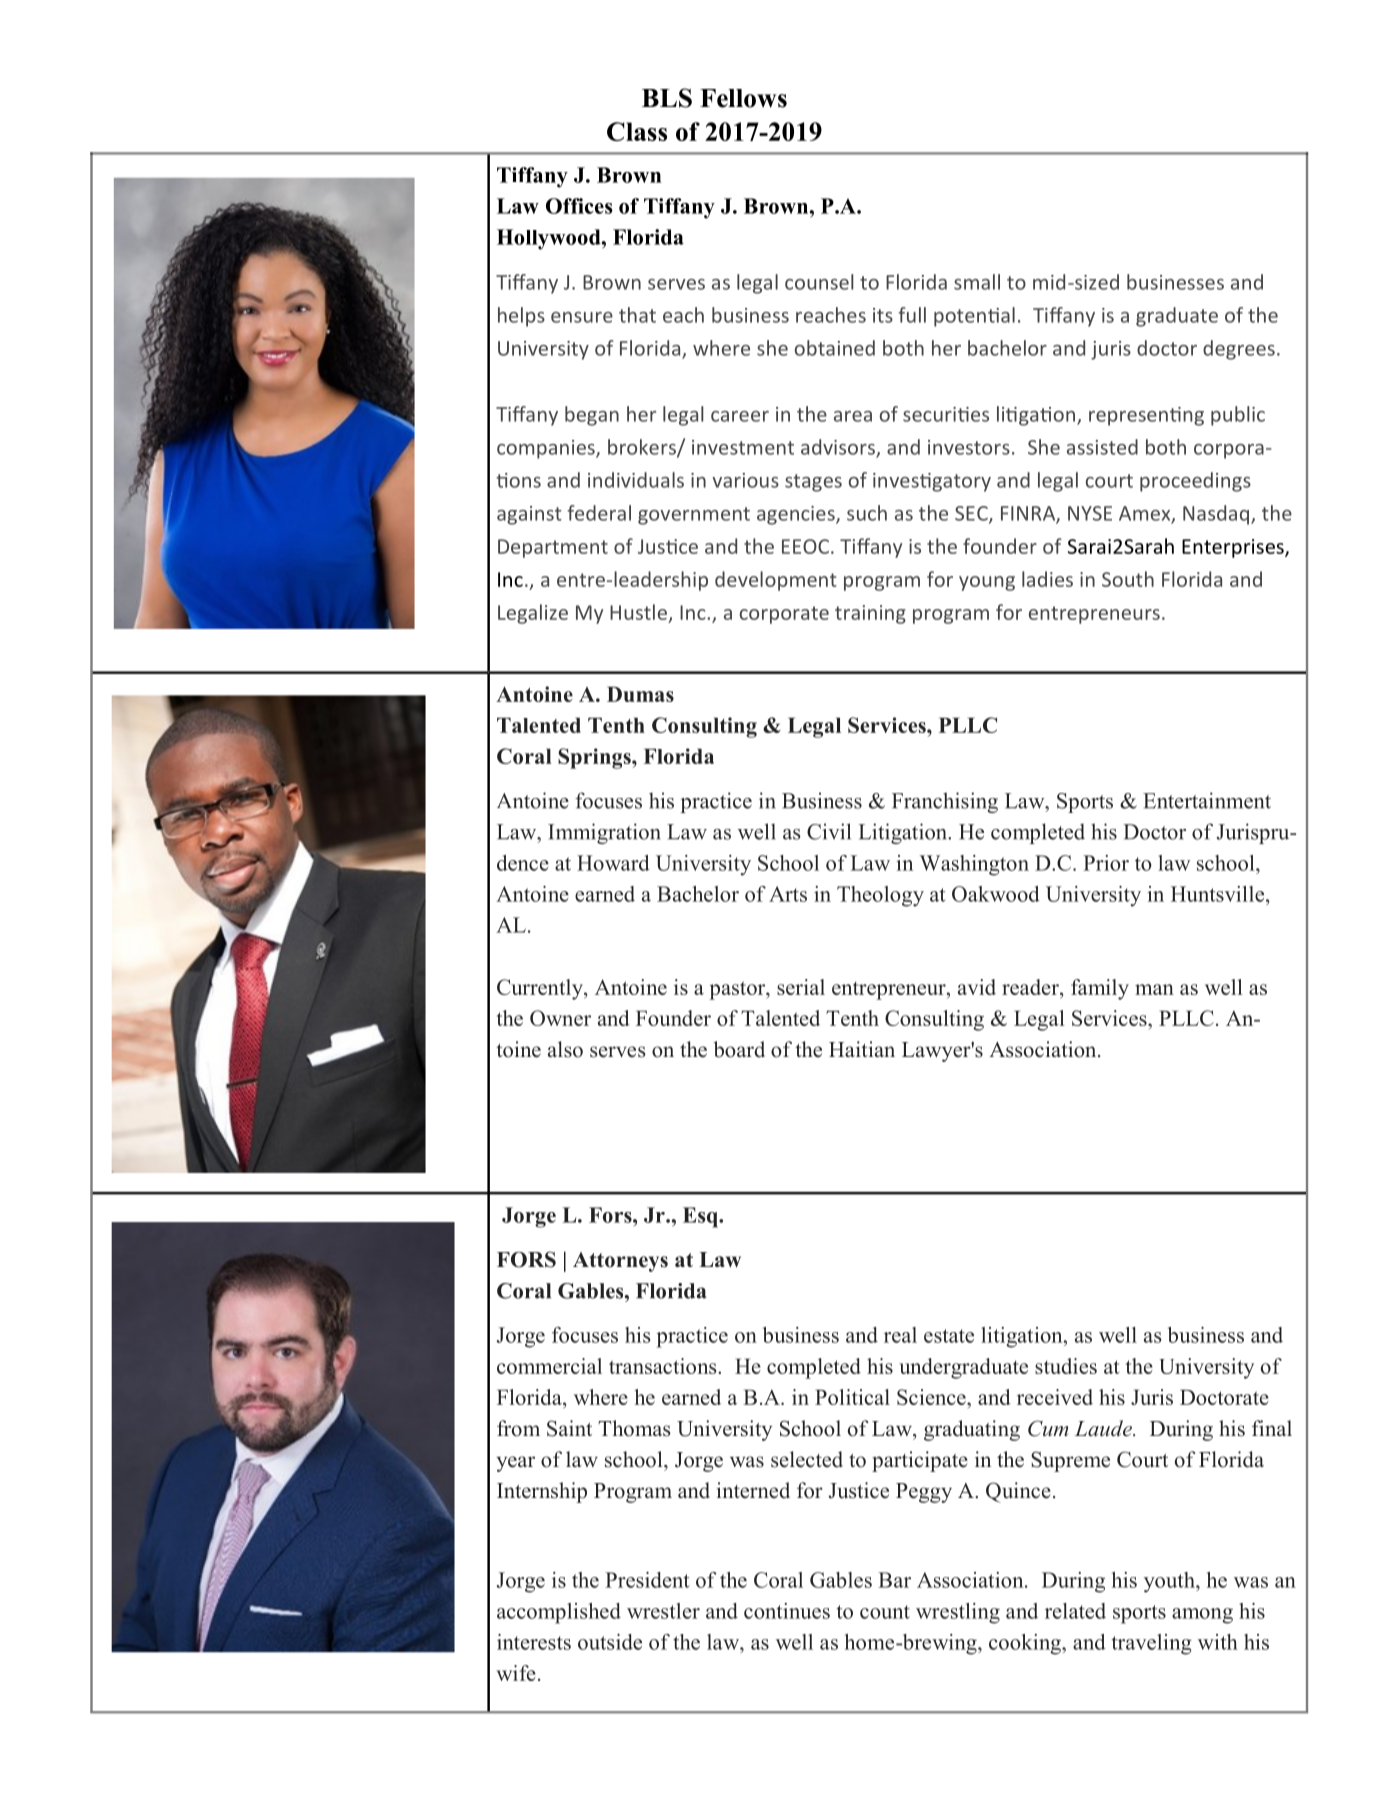  Describe the element at coordinates (1239, 350) in the image. I see `degrees` at that location.
